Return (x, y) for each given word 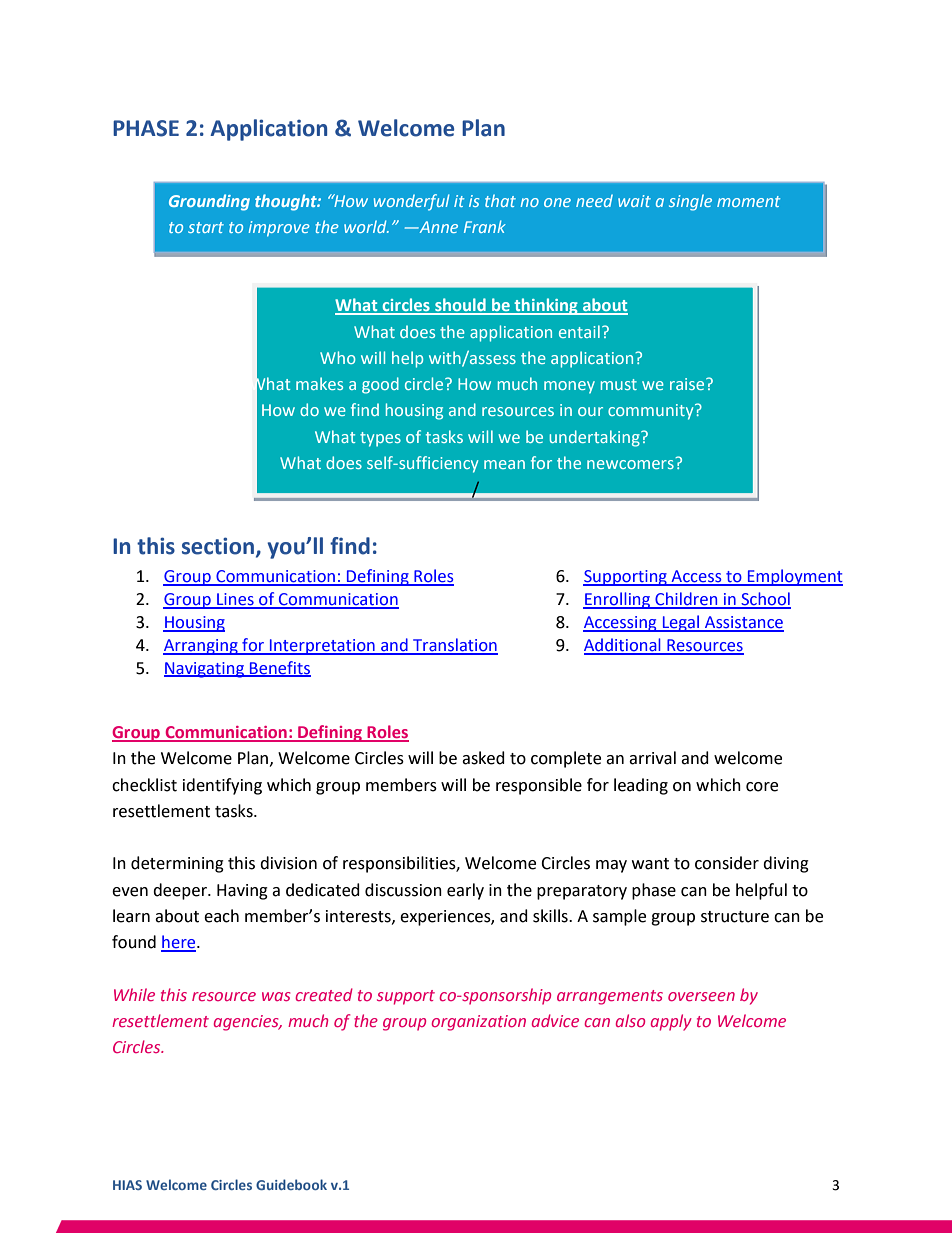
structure (735, 917)
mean (504, 464)
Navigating (205, 670)
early (465, 891)
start (206, 227)
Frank (485, 226)
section (218, 546)
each (221, 916)
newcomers (630, 464)
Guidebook (291, 1184)
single (690, 202)
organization (478, 1023)
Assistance (743, 623)
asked (483, 758)
